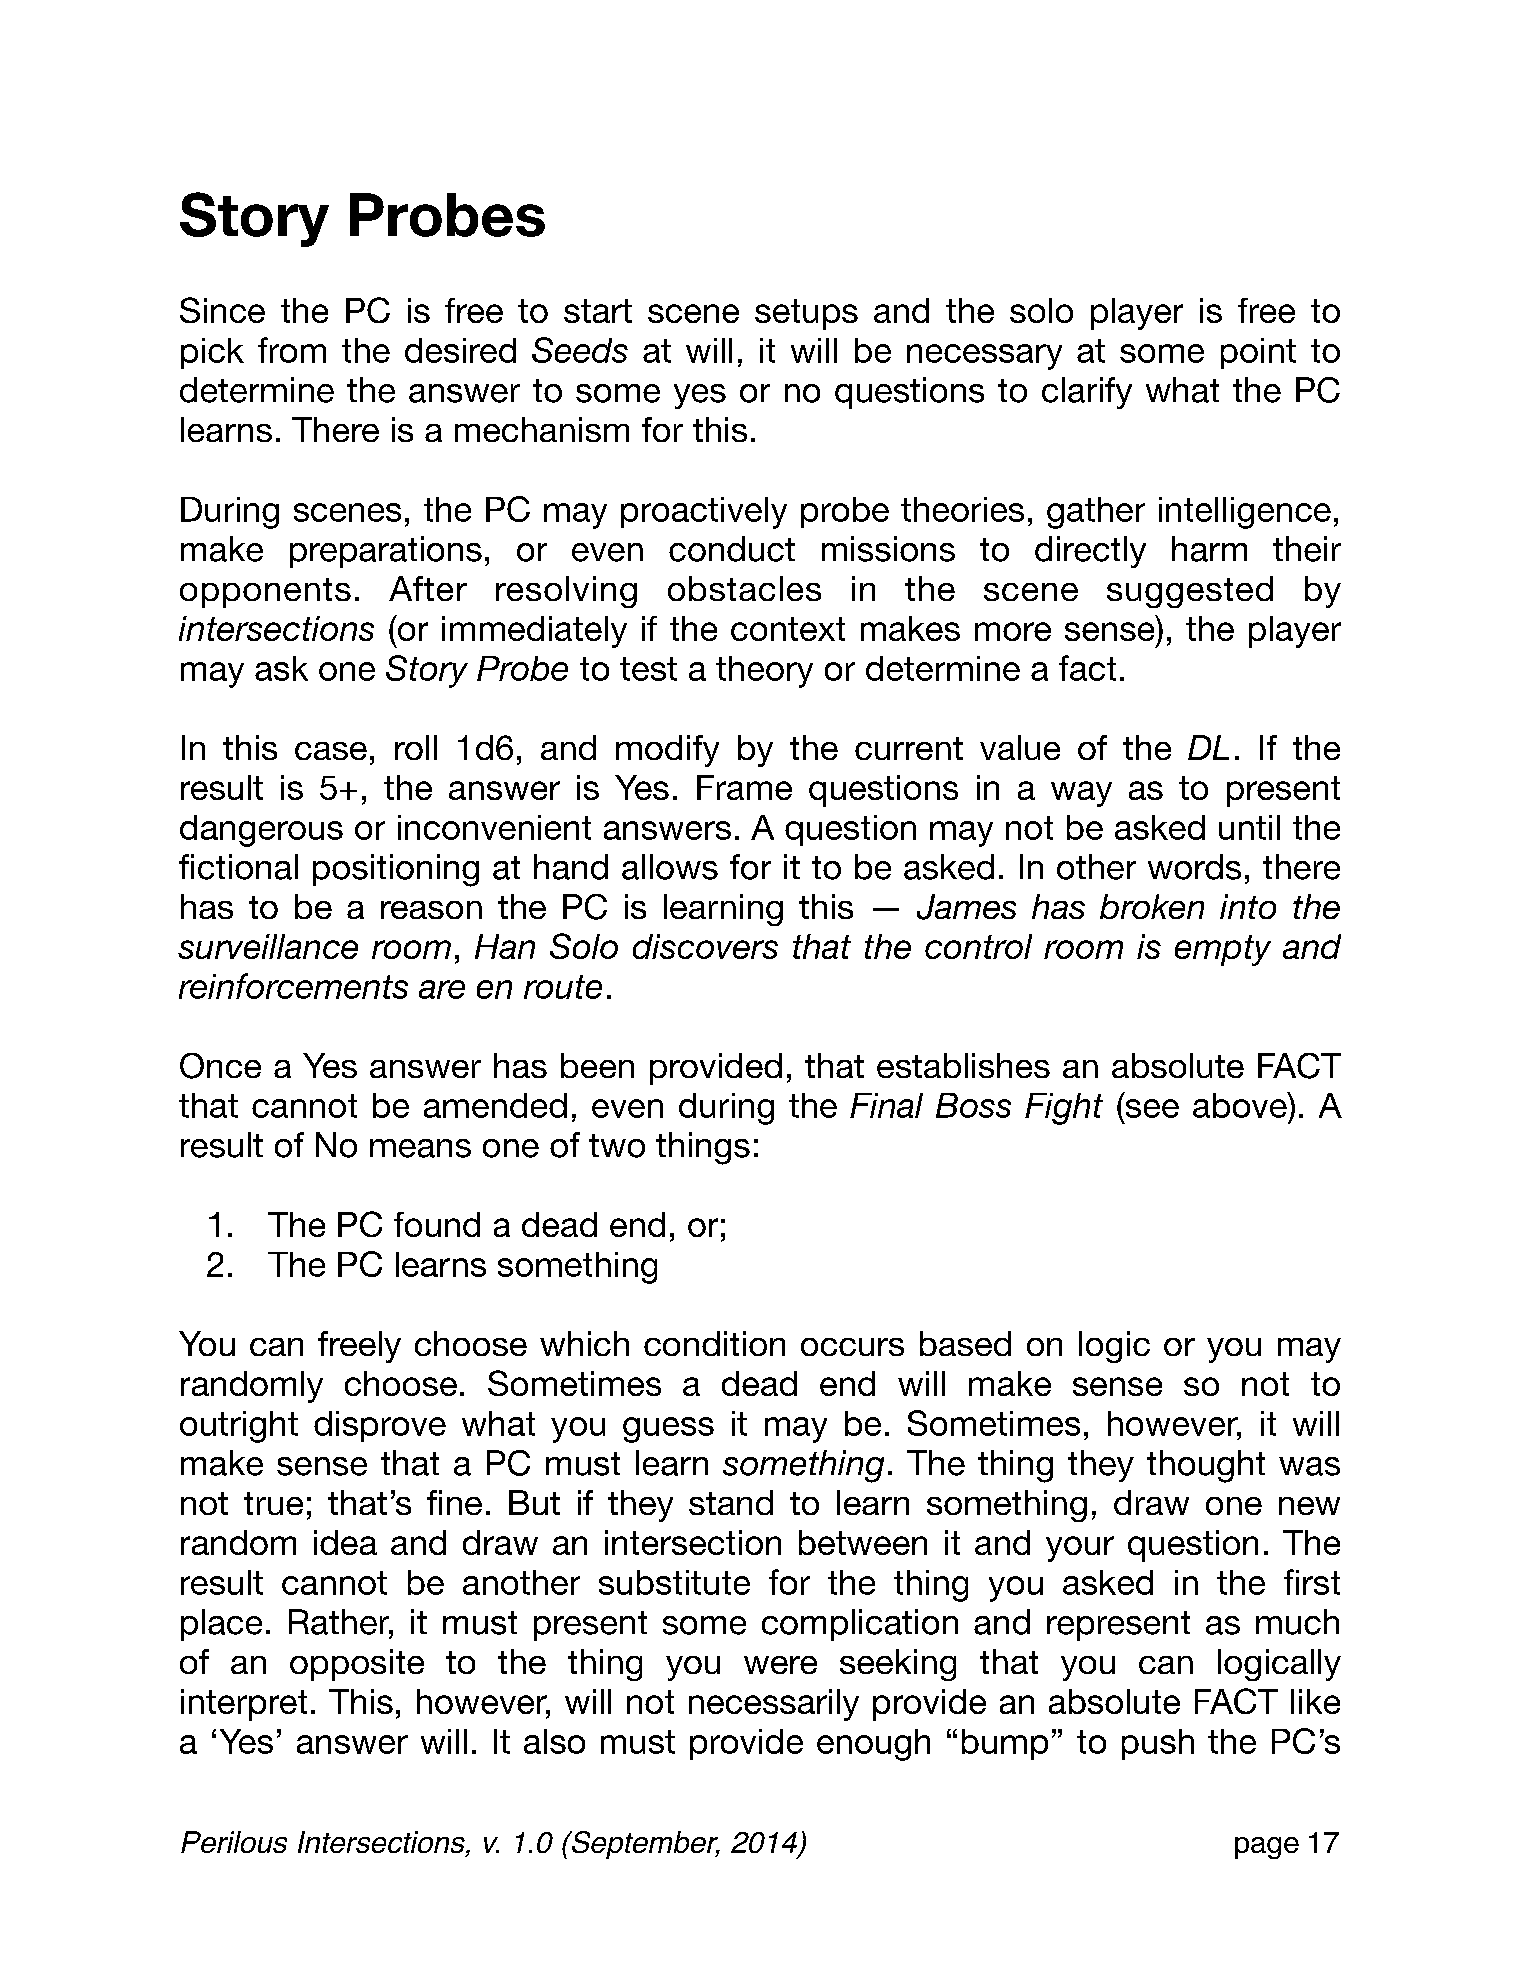 This image has width=1520, height=1967. What do you see at coordinates (234, 1842) in the image?
I see `Perilous` at bounding box center [234, 1842].
